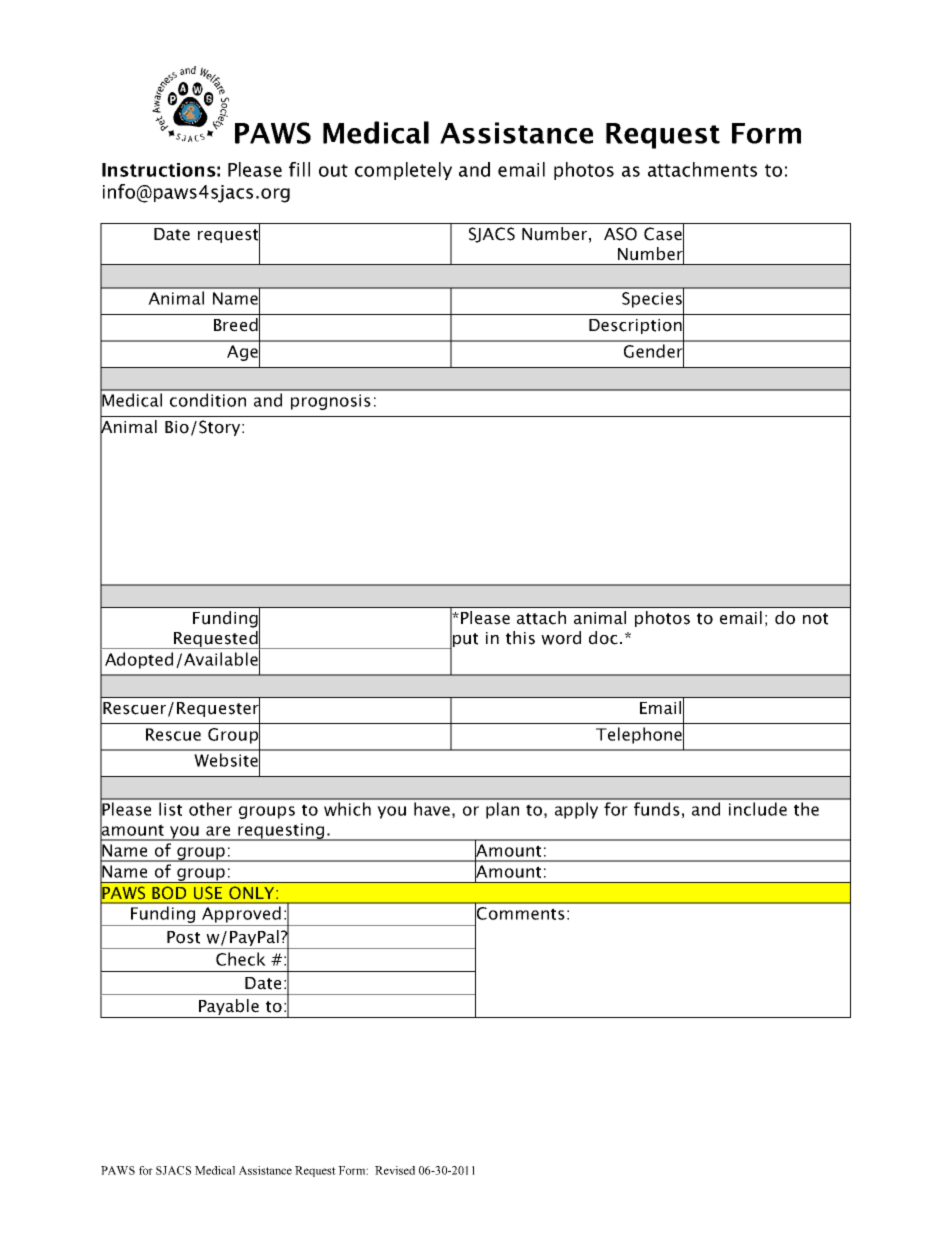  I want to click on prognosis, so click(331, 402).
